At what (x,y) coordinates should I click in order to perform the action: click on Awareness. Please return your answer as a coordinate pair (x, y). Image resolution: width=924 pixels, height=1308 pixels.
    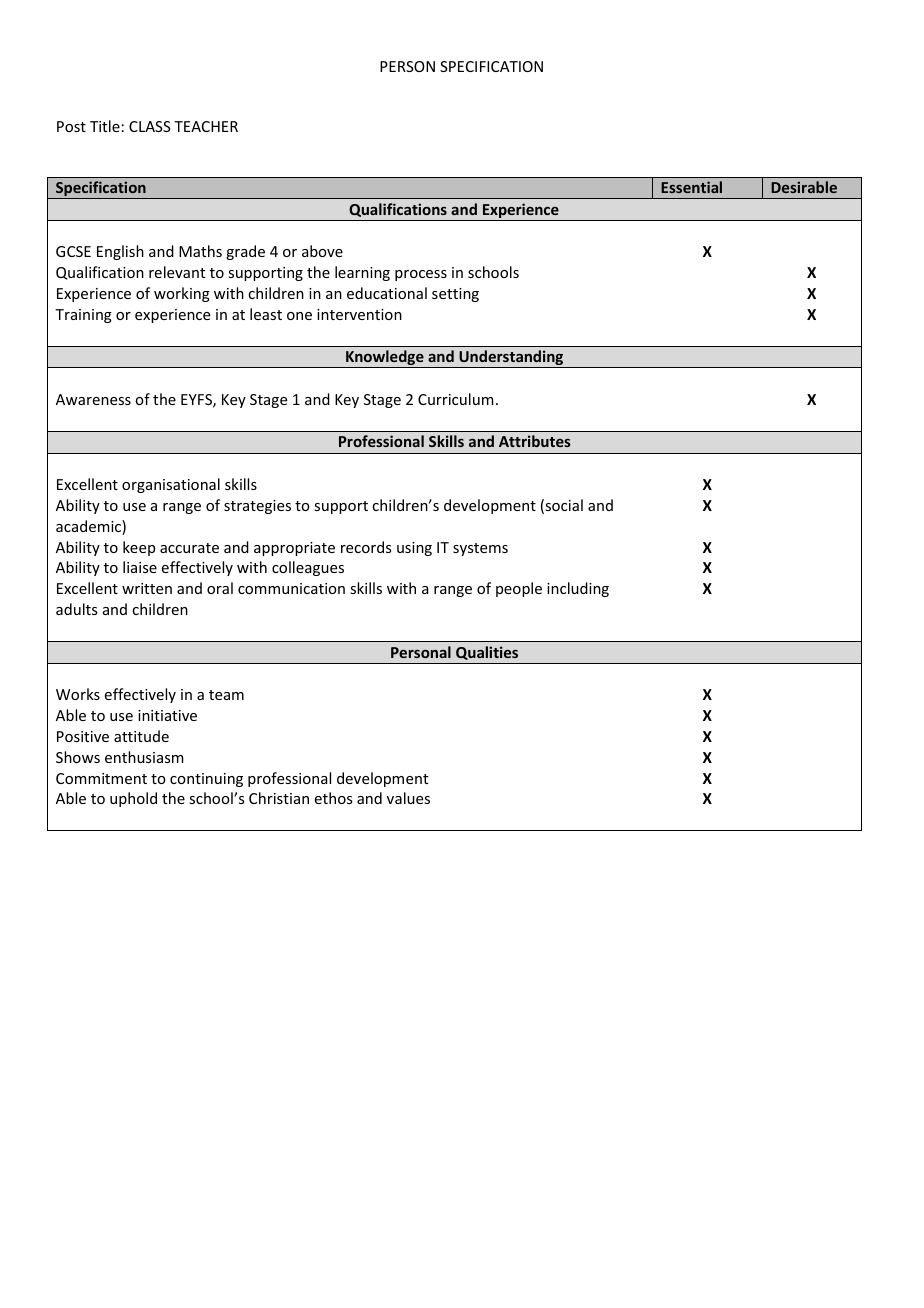
    Looking at the image, I should click on (93, 399).
